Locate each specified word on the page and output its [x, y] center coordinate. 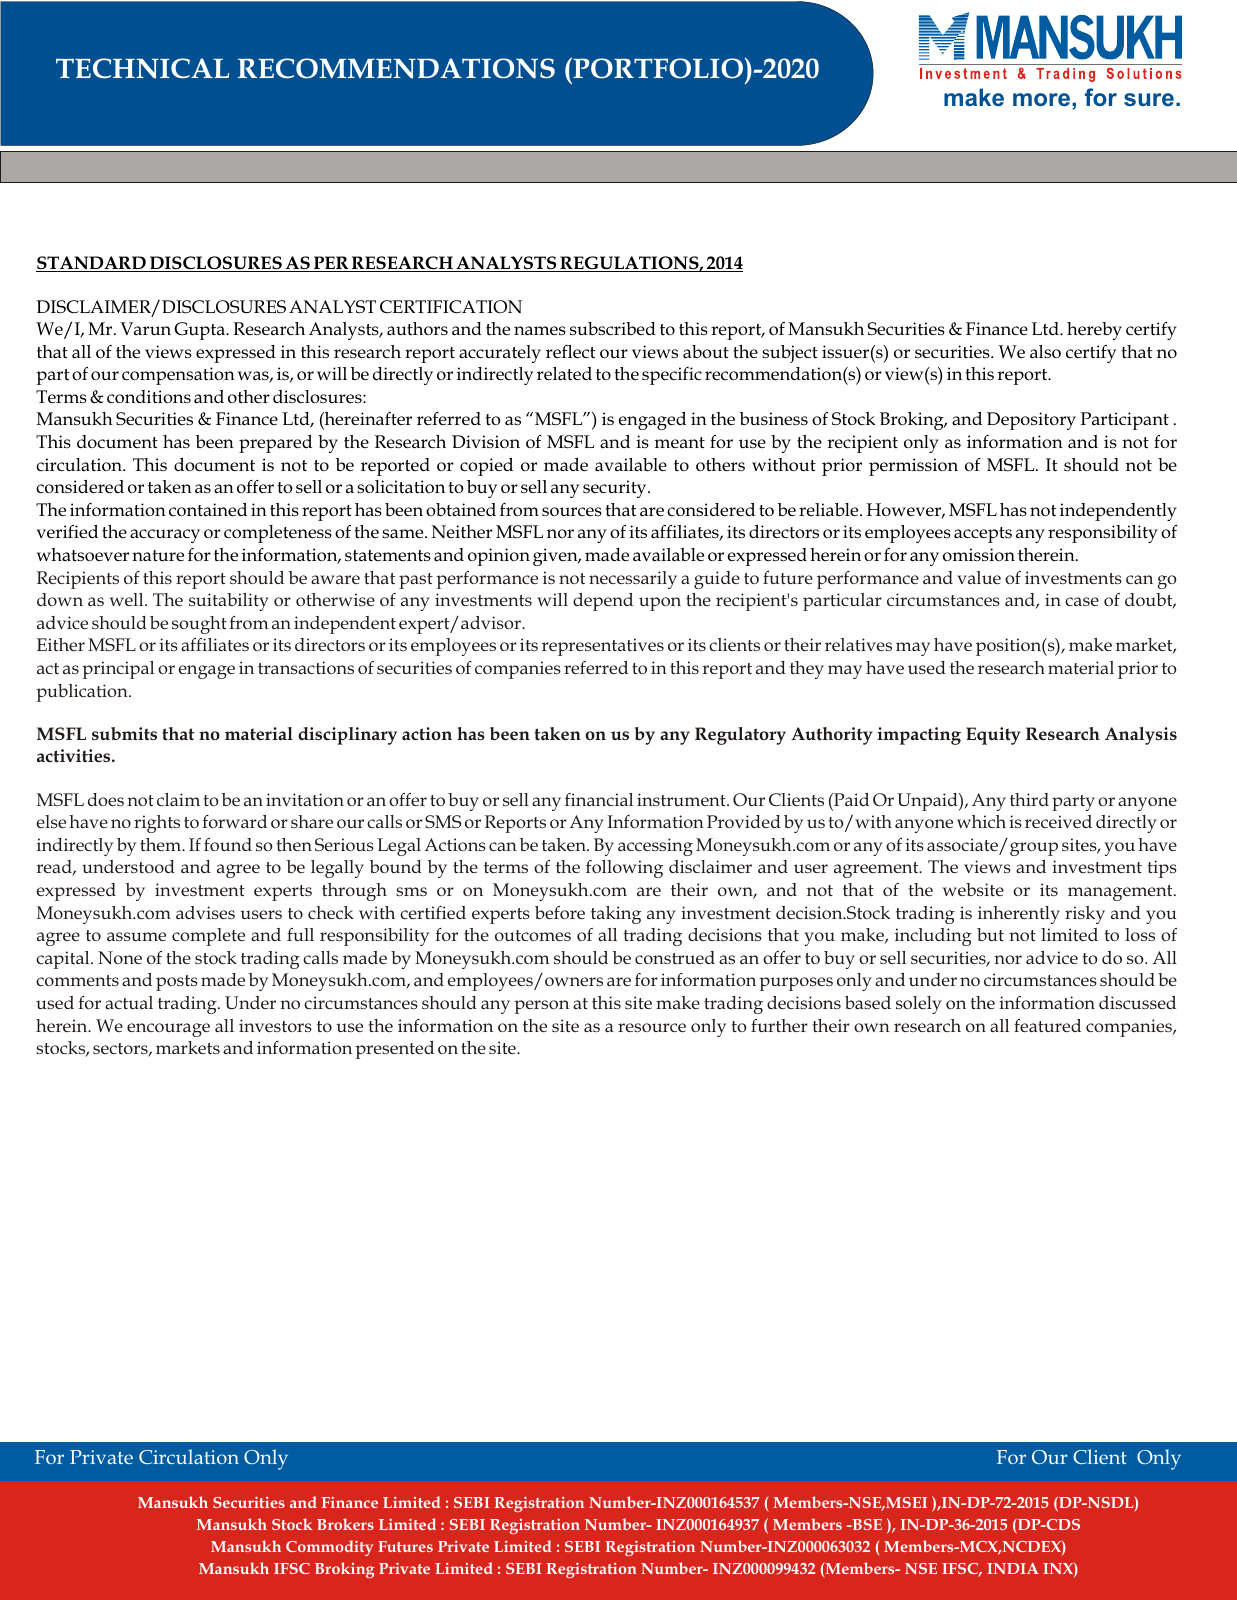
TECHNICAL [142, 68]
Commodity [329, 1548]
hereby [1094, 331]
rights [157, 824]
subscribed [613, 329]
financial [599, 799]
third [1029, 799]
